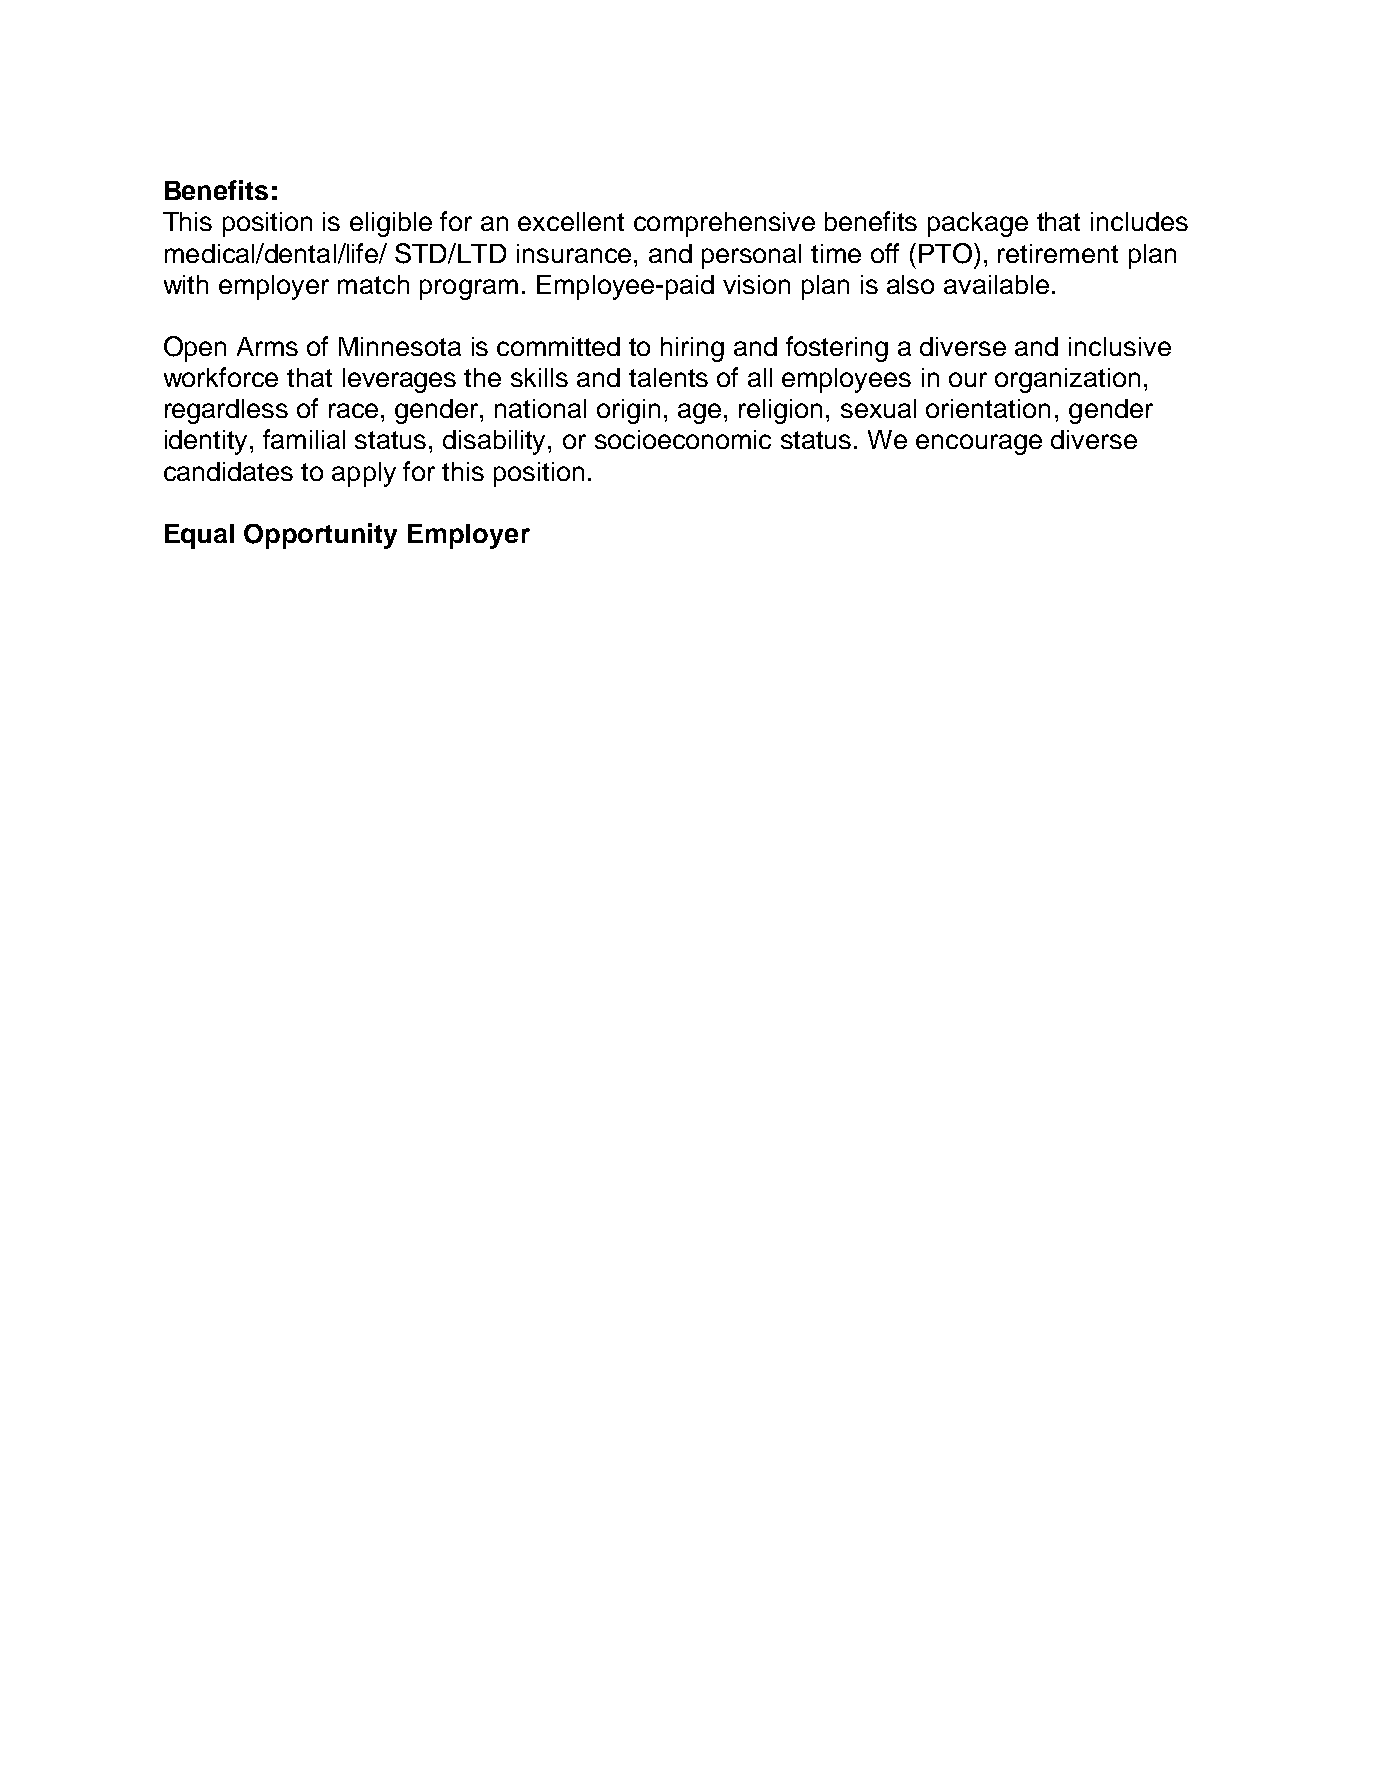  Describe the element at coordinates (373, 284) in the screenshot. I see `match` at that location.
